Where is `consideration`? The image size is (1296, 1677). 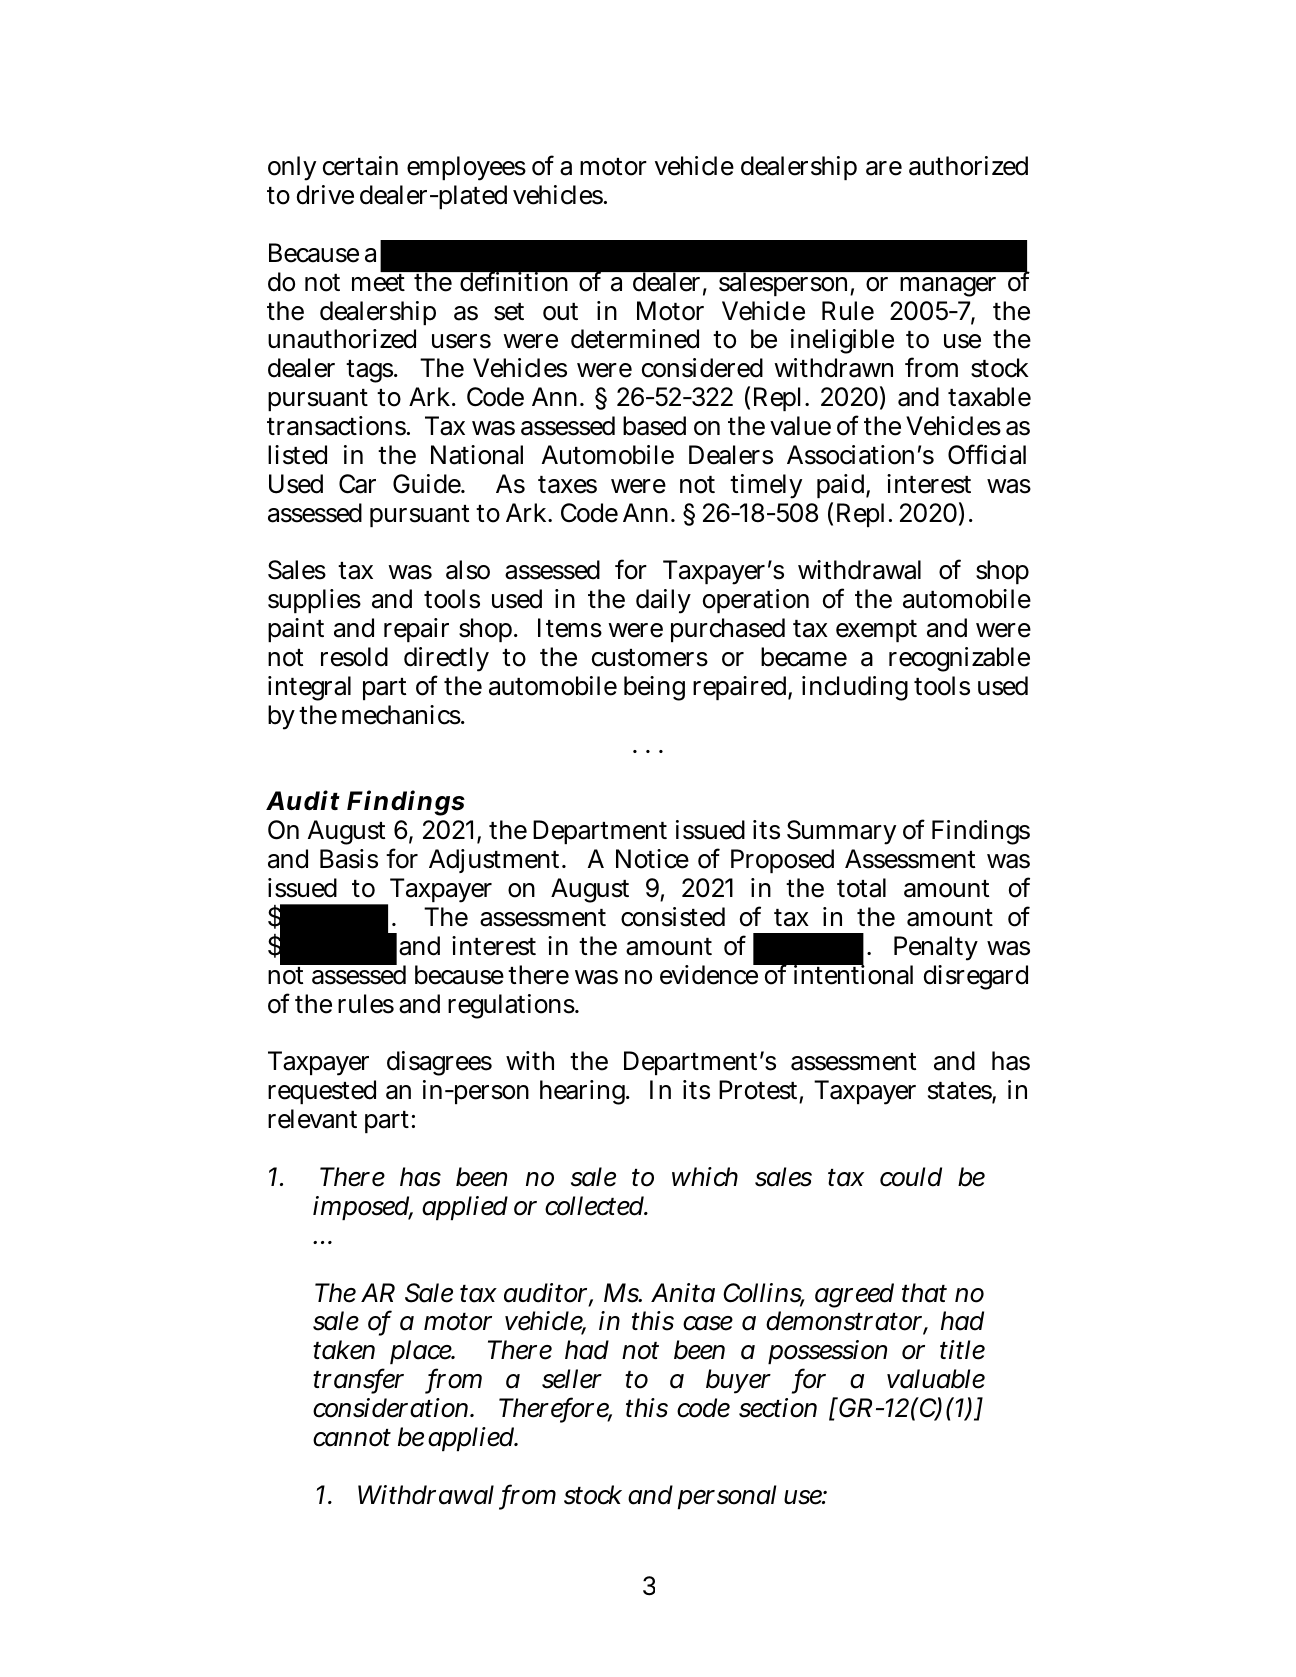 consideration is located at coordinates (390, 1408).
